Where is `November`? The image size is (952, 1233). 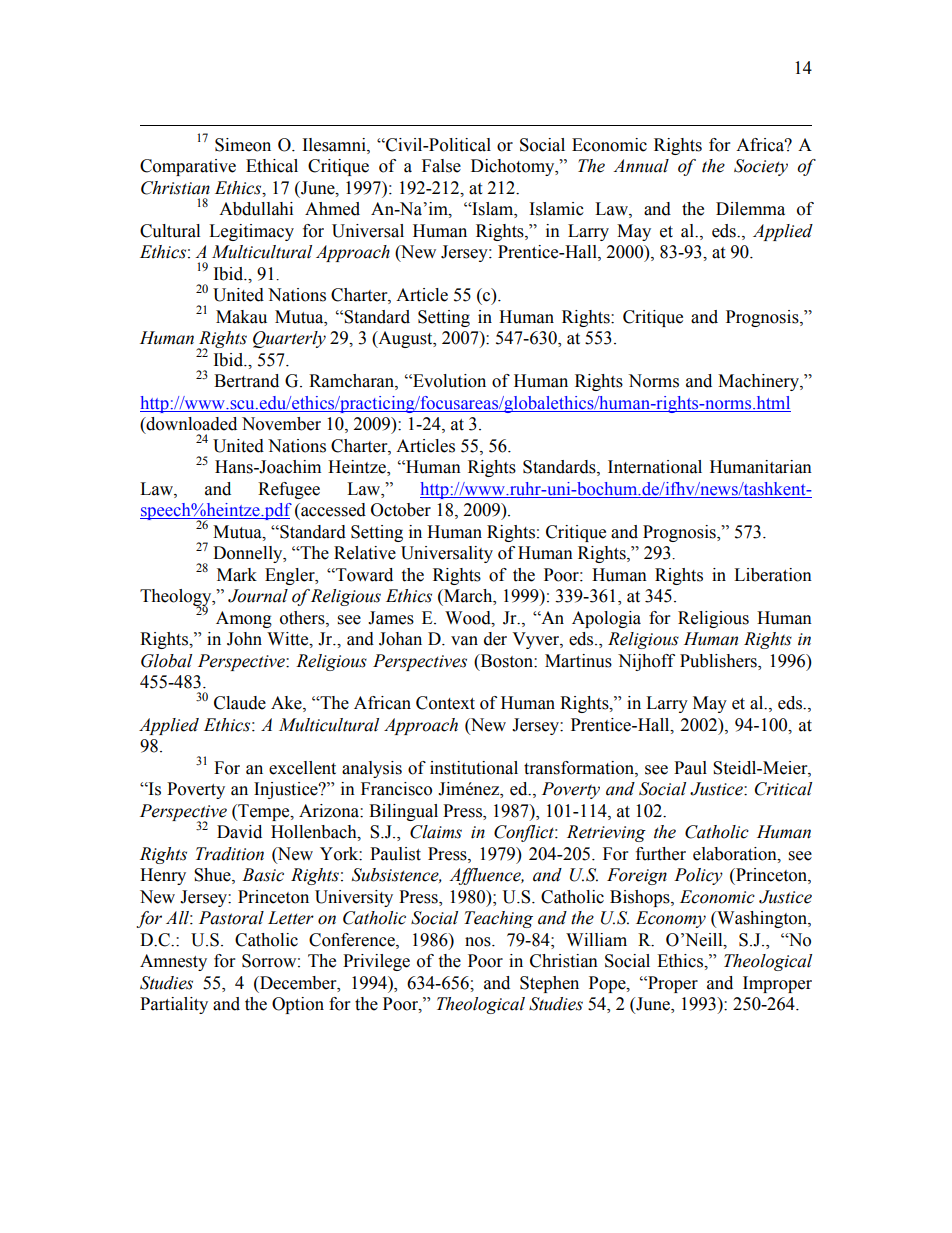 November is located at coordinates (281, 424).
